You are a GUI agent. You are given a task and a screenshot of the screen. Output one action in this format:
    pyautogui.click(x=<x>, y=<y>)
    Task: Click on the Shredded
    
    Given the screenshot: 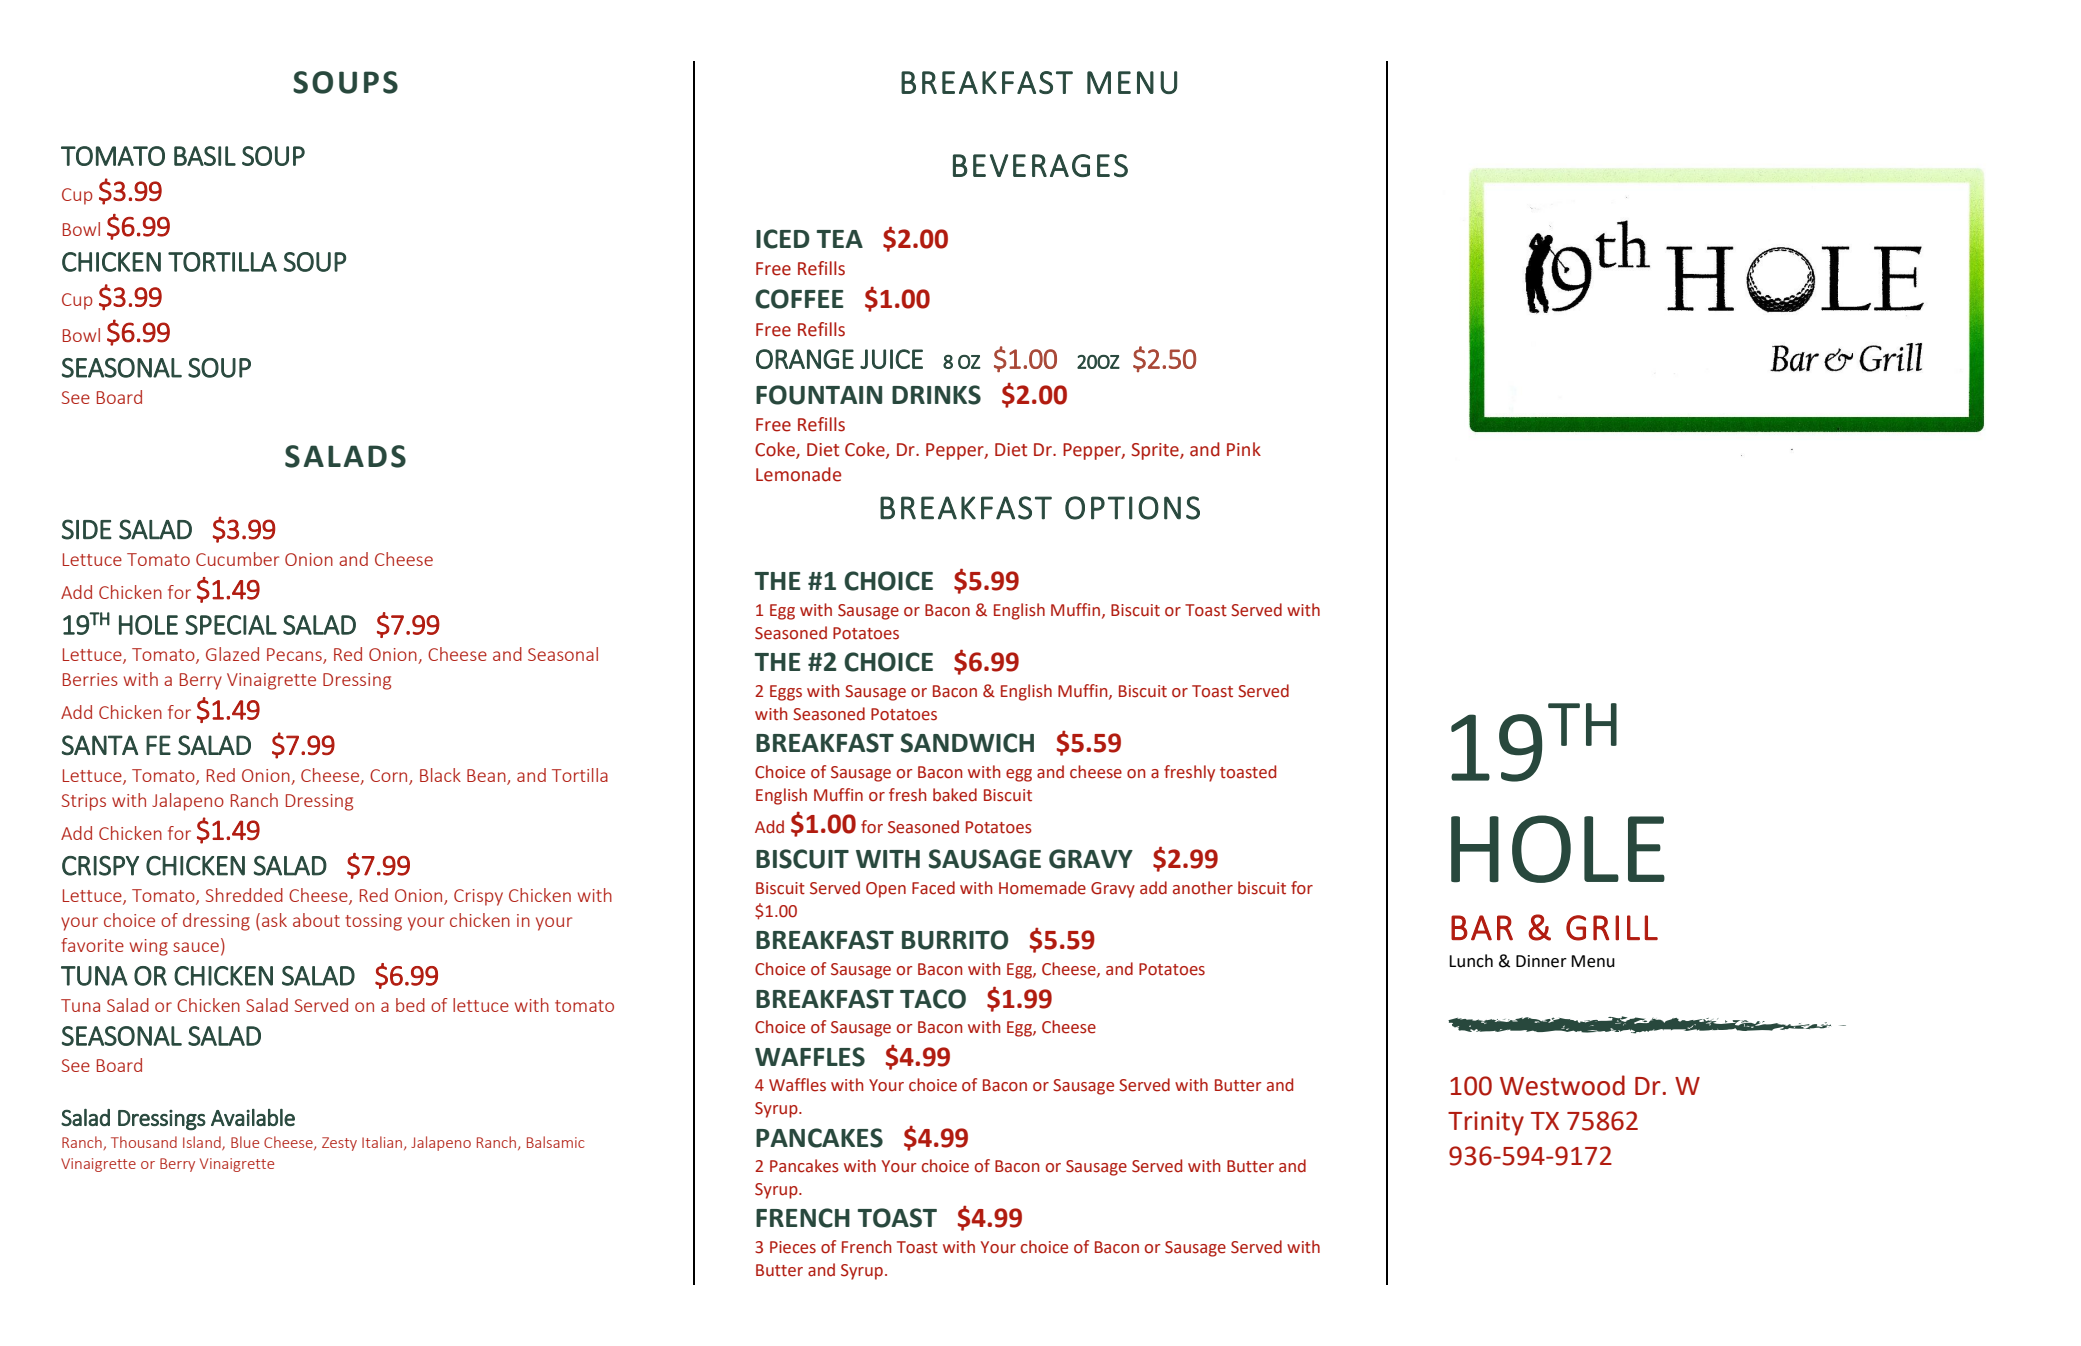 What is the action you would take?
    pyautogui.click(x=244, y=895)
